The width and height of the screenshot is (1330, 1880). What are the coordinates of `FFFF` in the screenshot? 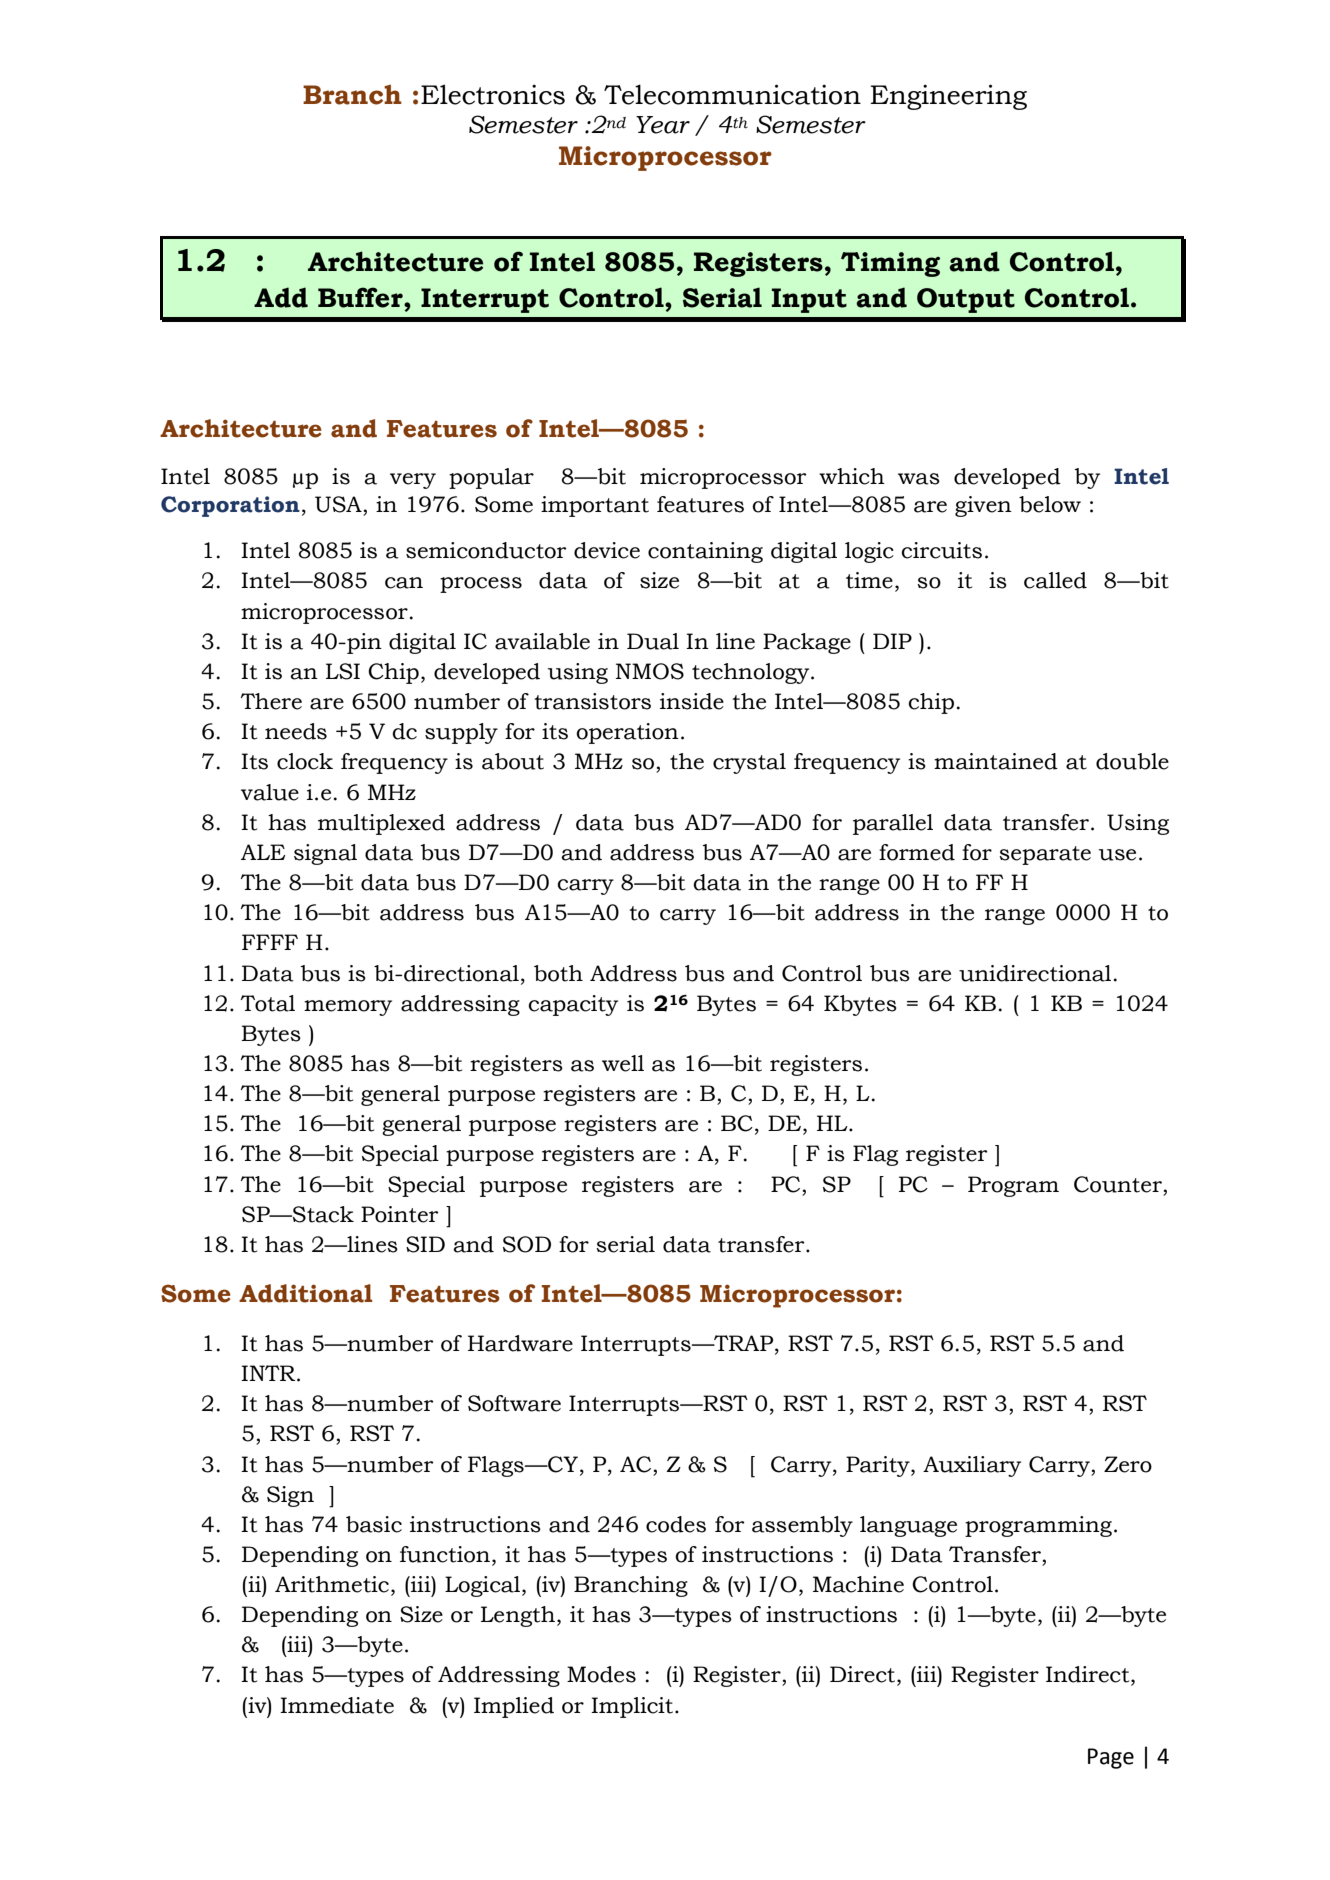 It's located at (270, 942).
